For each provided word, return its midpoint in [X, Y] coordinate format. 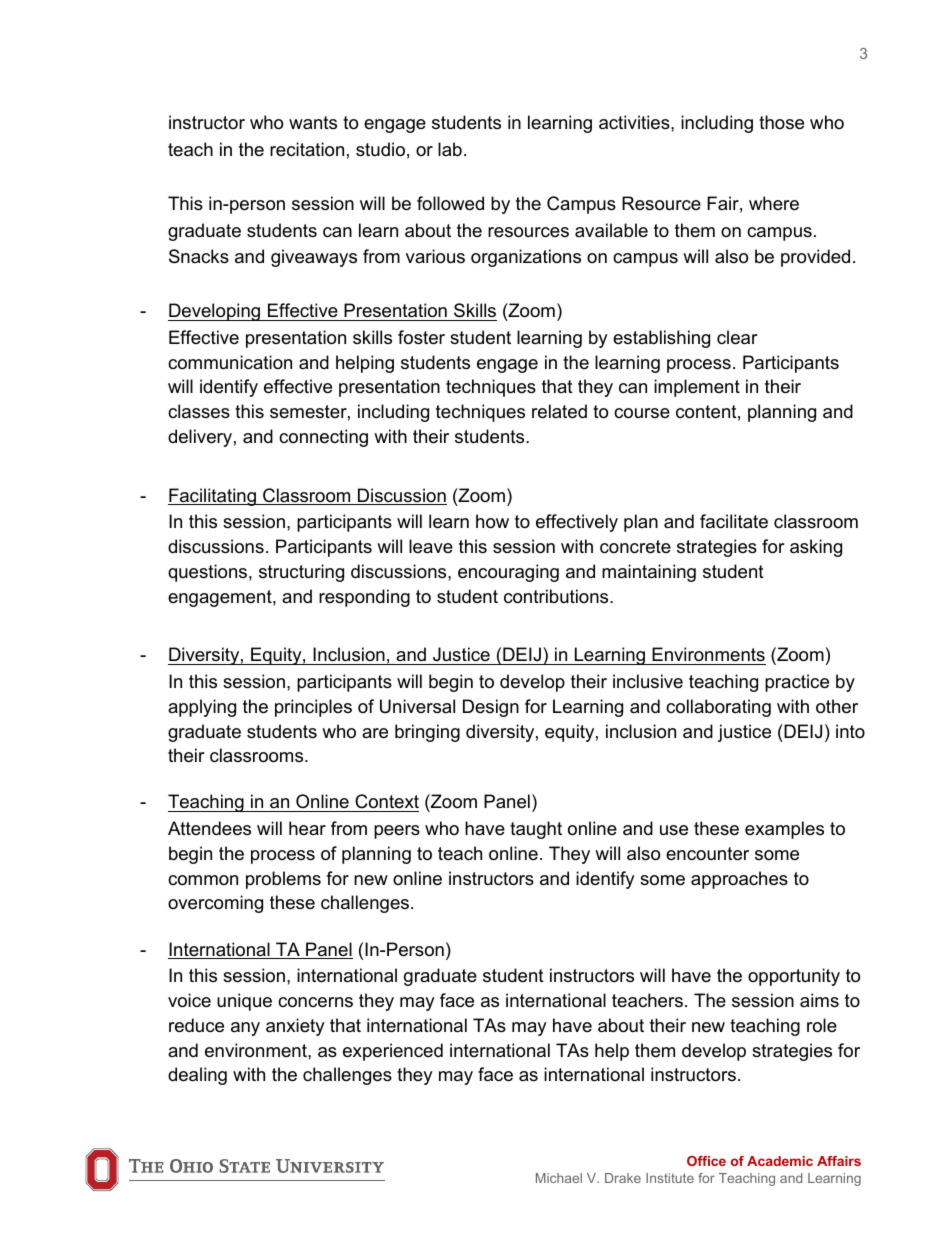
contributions [557, 596]
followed [450, 203]
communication [230, 362]
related [559, 411]
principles [313, 708]
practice [797, 683]
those [781, 122]
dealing [197, 1076]
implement [697, 388]
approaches [739, 880]
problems [283, 880]
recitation [307, 149]
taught [536, 830]
